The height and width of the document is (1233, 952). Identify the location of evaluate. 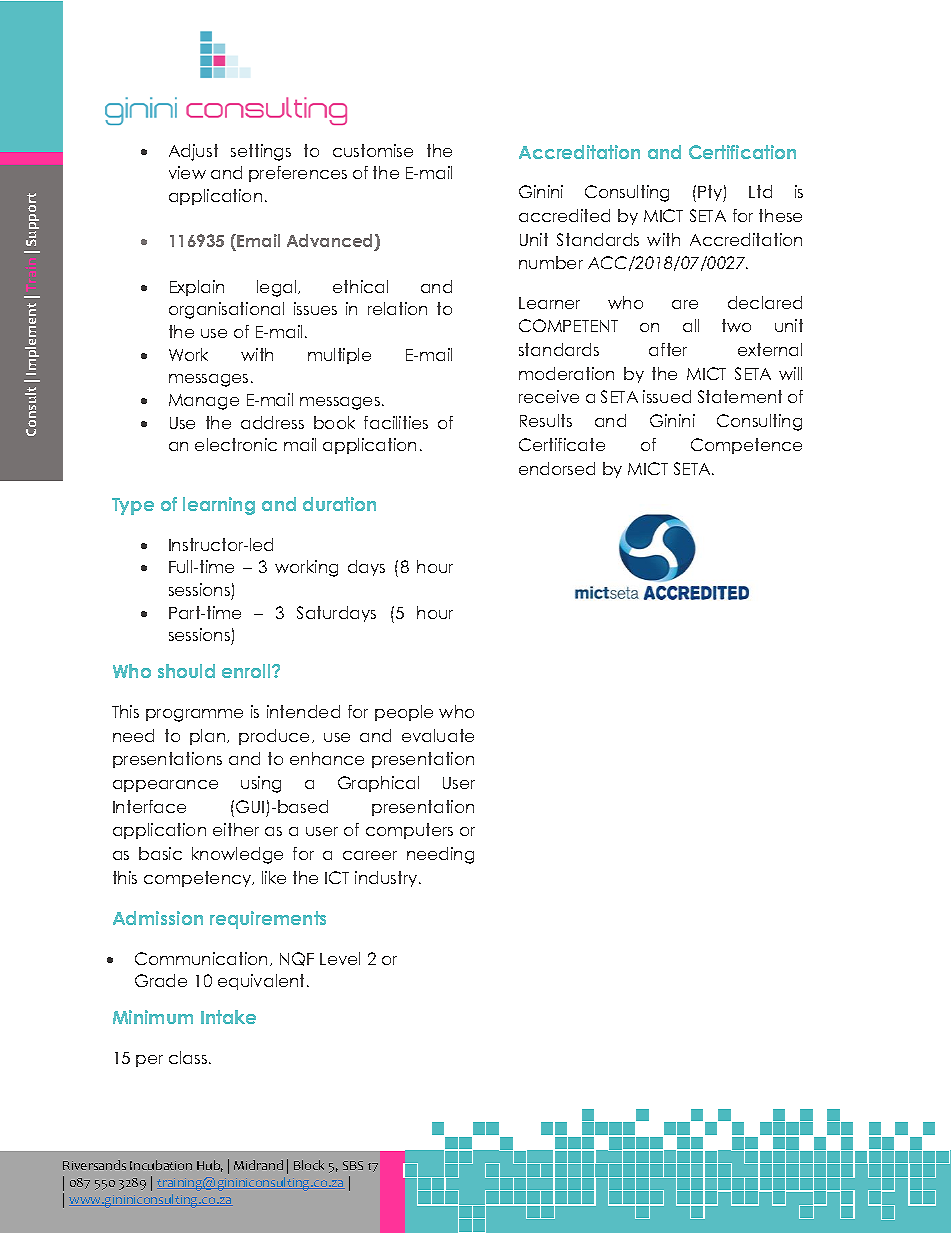
(438, 735).
